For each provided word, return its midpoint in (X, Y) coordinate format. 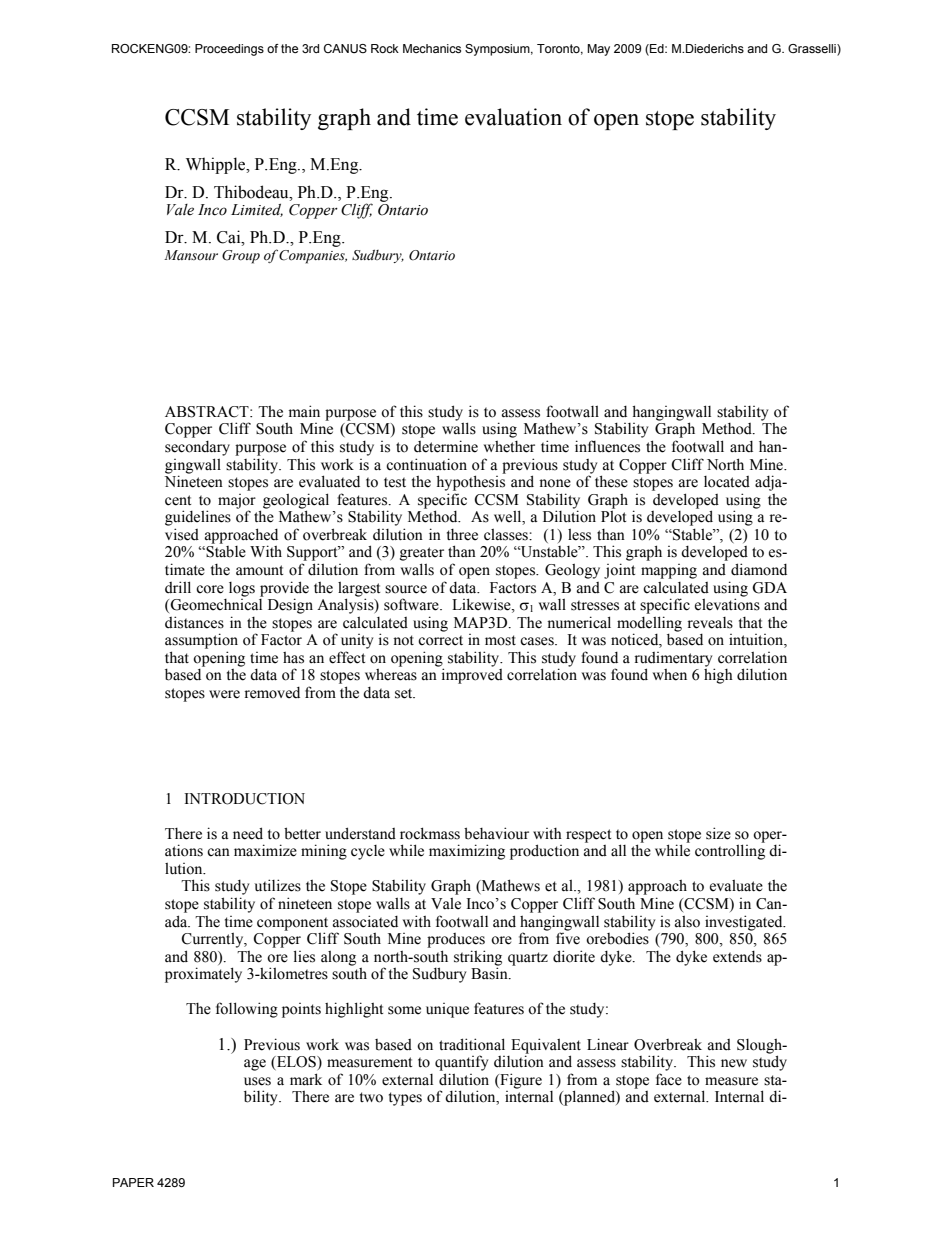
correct (440, 640)
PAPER (133, 1182)
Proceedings (229, 50)
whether (509, 447)
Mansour (191, 255)
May (598, 50)
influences (607, 446)
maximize (265, 850)
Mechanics (432, 48)
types (405, 1099)
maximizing (467, 852)
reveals (710, 623)
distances (194, 622)
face (669, 1079)
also (687, 922)
